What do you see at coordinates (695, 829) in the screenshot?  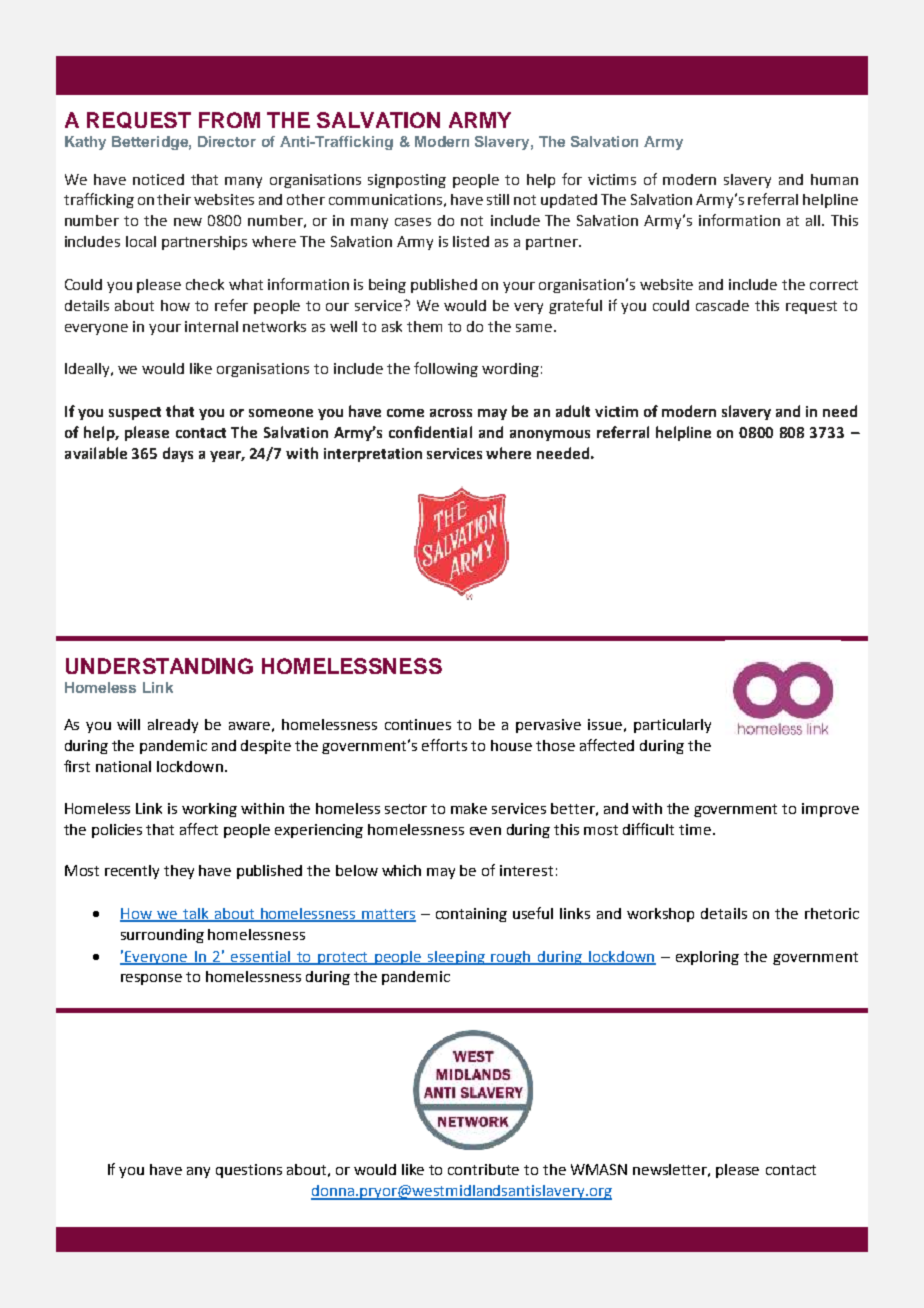 I see `time` at bounding box center [695, 829].
